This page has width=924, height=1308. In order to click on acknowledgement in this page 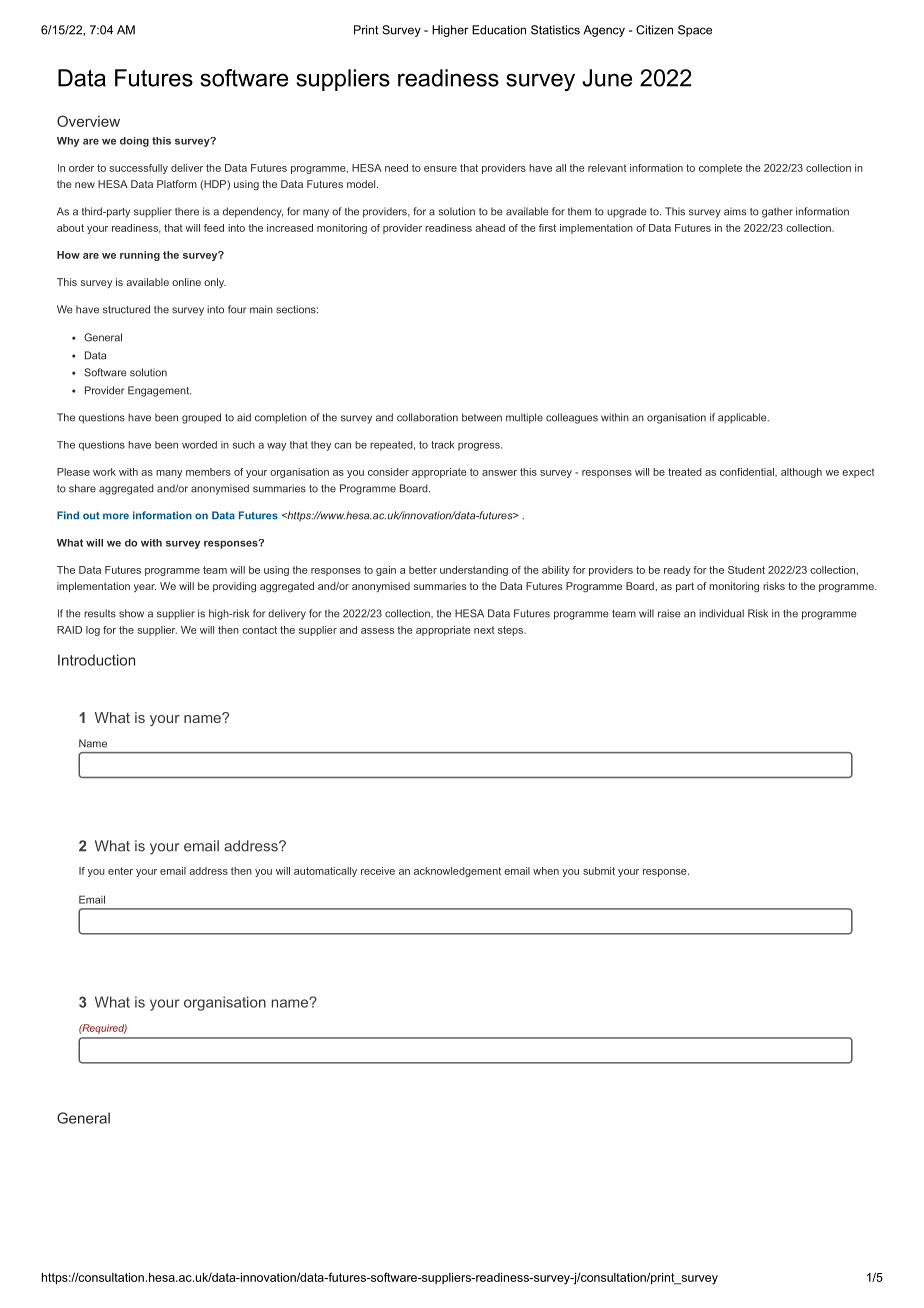, I will do `click(457, 872)`.
